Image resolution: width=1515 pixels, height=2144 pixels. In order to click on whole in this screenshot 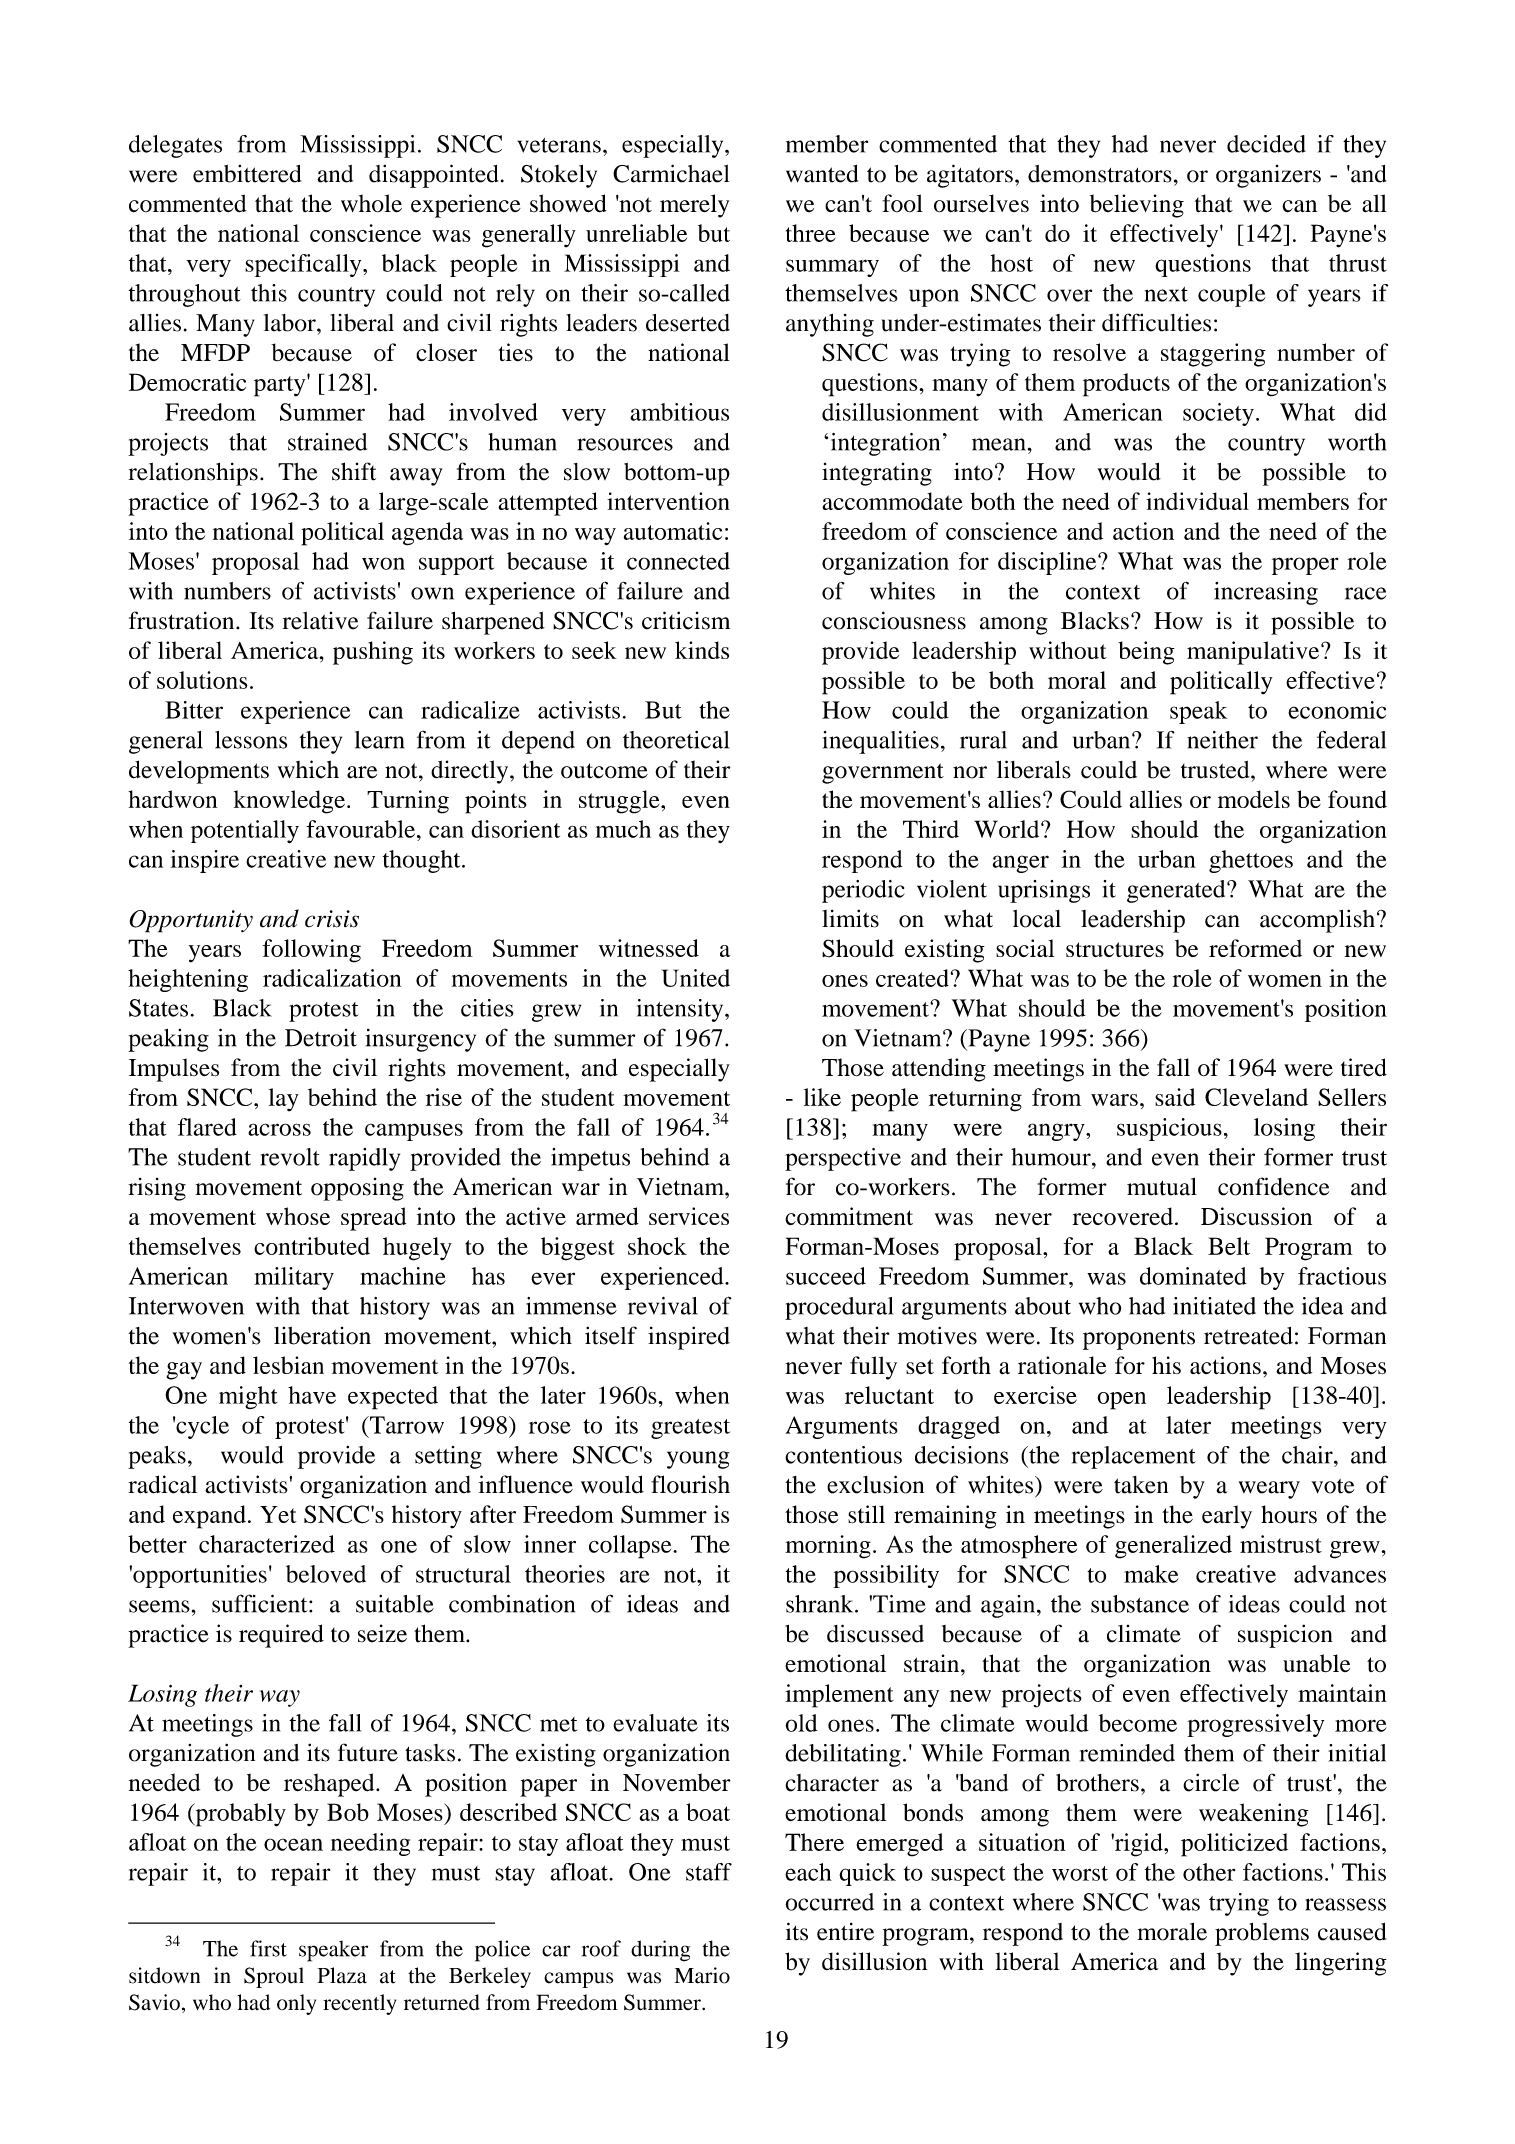, I will do `click(371, 203)`.
